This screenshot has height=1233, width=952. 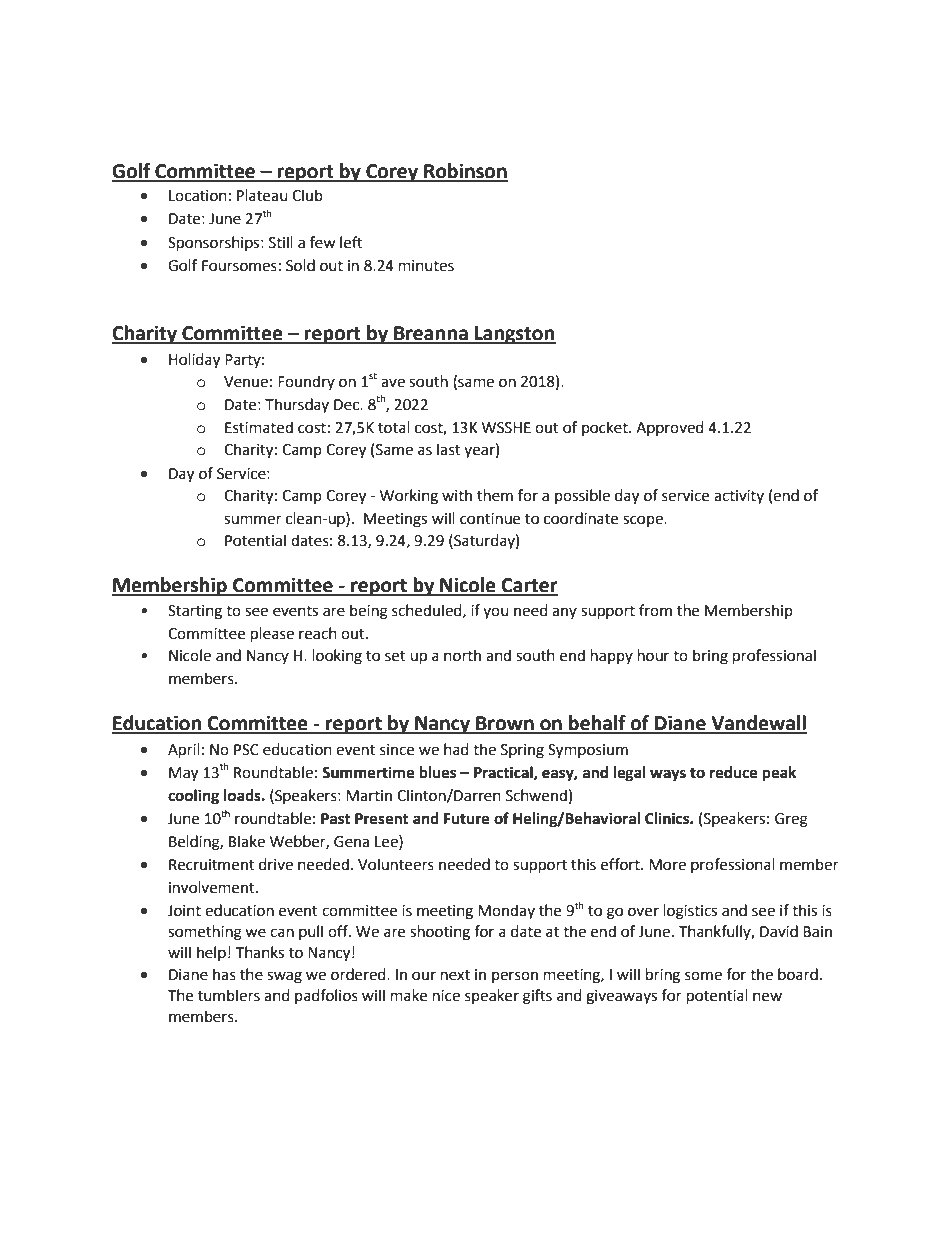 What do you see at coordinates (284, 977) in the screenshot?
I see `swag` at bounding box center [284, 977].
